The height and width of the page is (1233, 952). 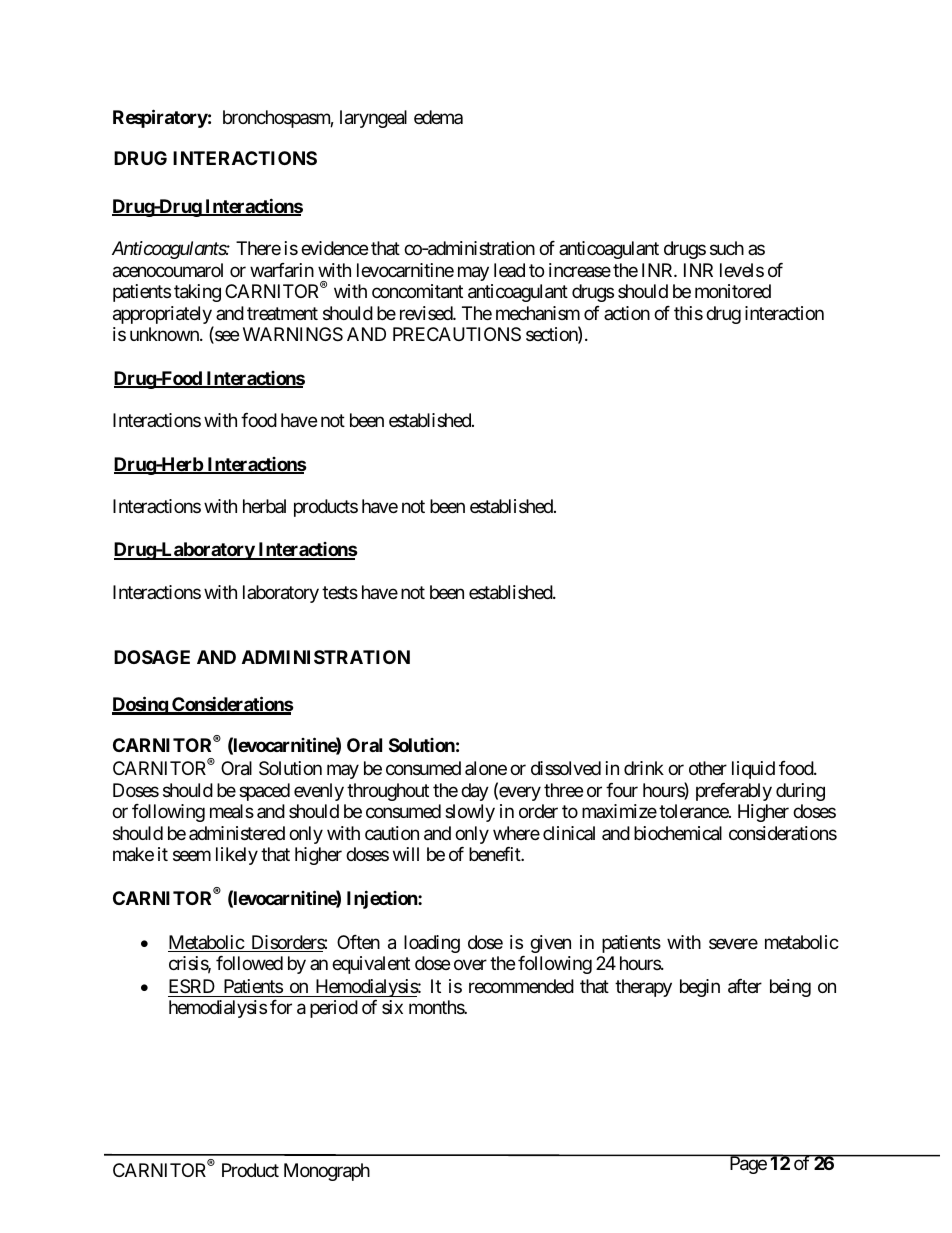 What do you see at coordinates (373, 119) in the page?
I see `laryngeal` at bounding box center [373, 119].
